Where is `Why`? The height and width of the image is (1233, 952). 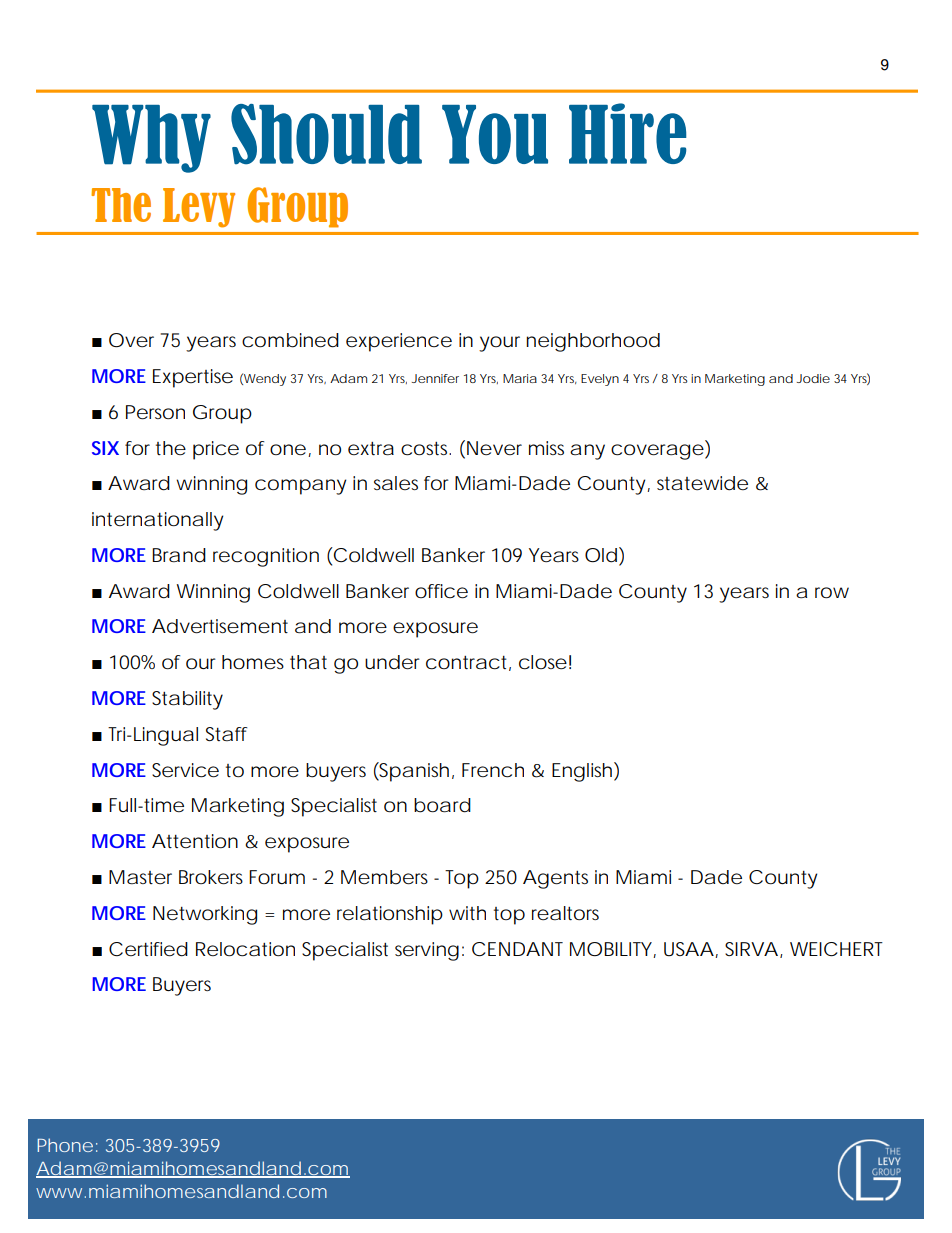 Why is located at coordinates (151, 139).
